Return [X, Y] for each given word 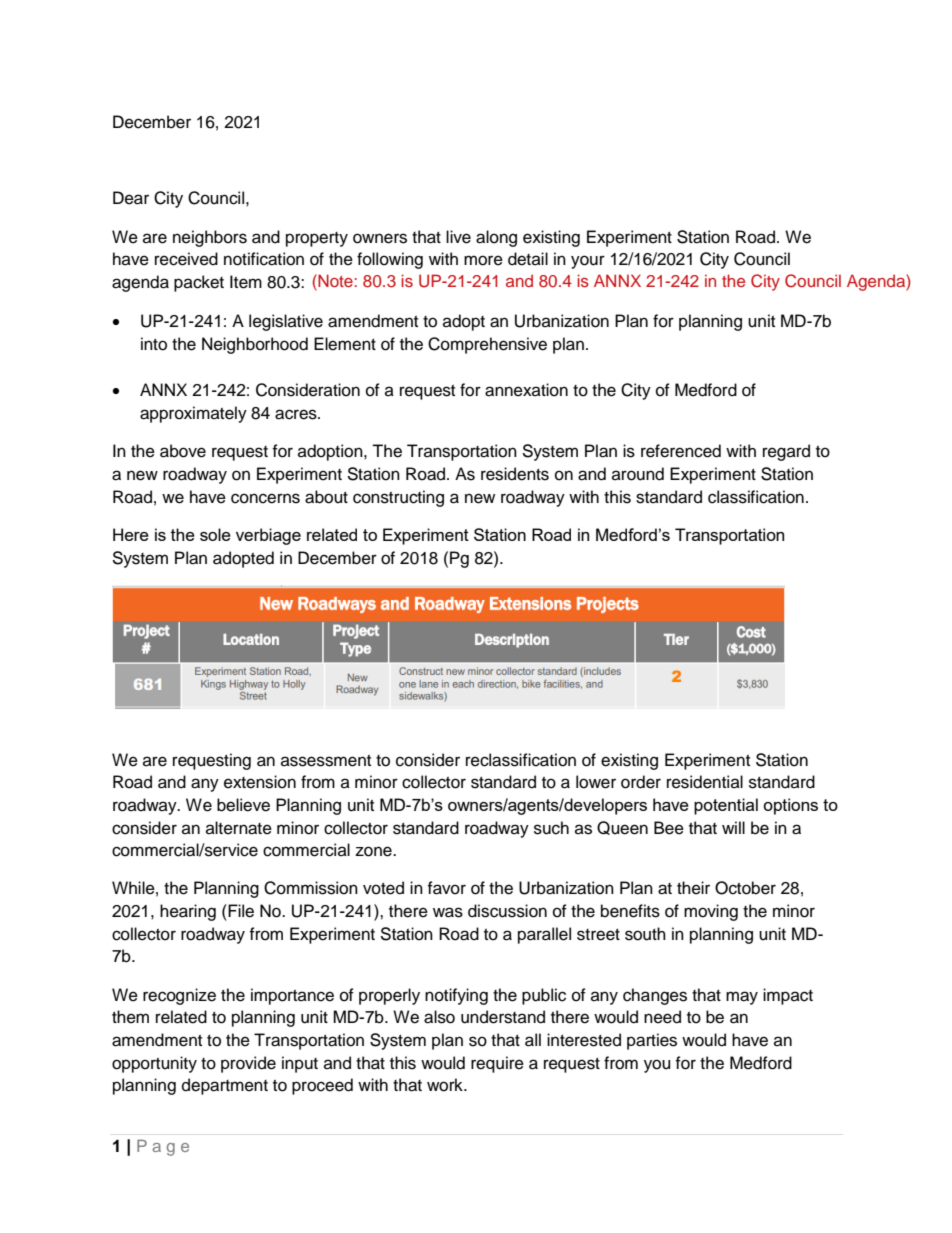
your [588, 262]
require [497, 1064]
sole [215, 534]
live [458, 237]
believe [243, 805]
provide [248, 1064]
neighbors [210, 238]
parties [652, 1041]
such [551, 828]
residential [705, 782]
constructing [398, 498]
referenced [681, 451]
